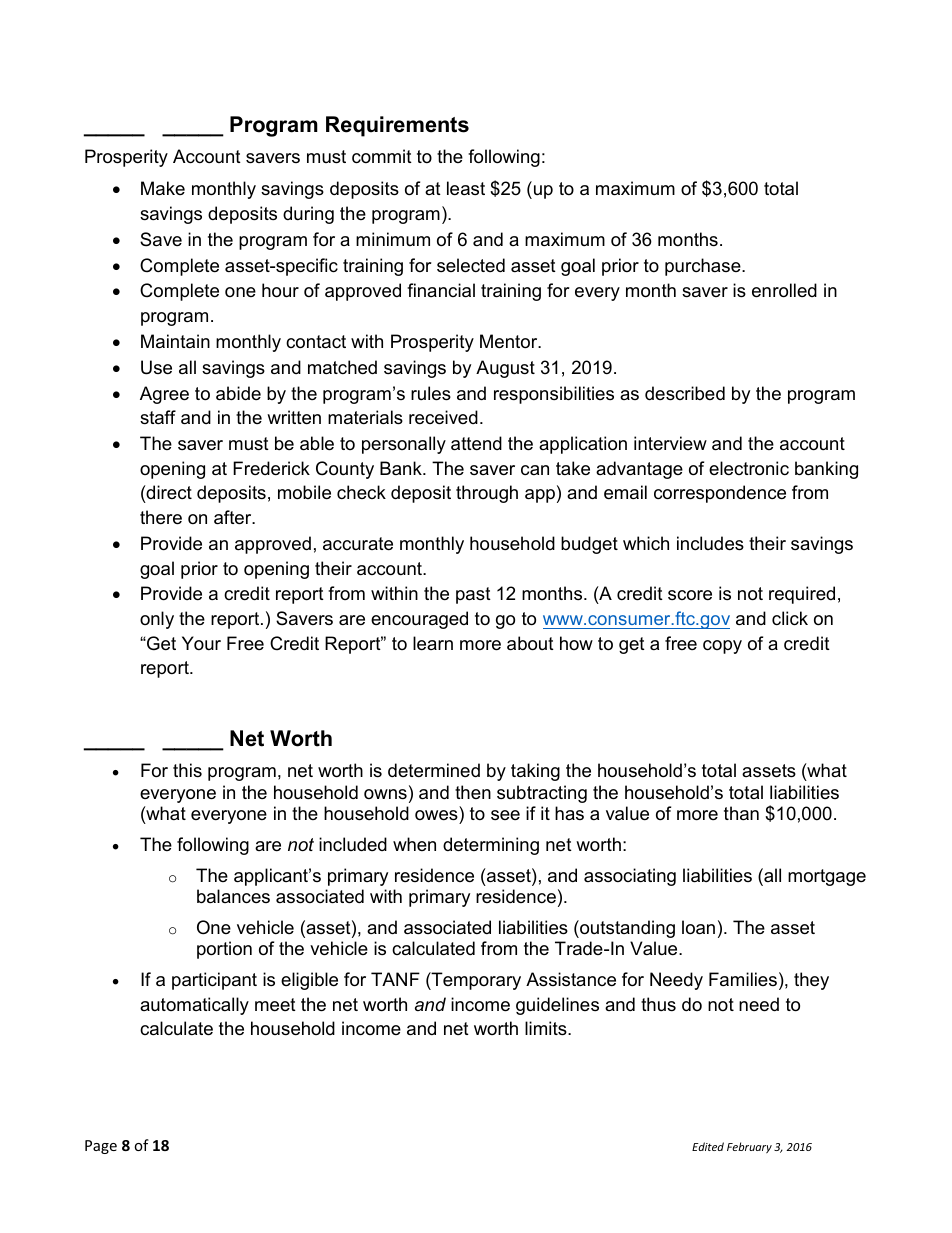 Image resolution: width=952 pixels, height=1233 pixels. I want to click on determining, so click(491, 846).
